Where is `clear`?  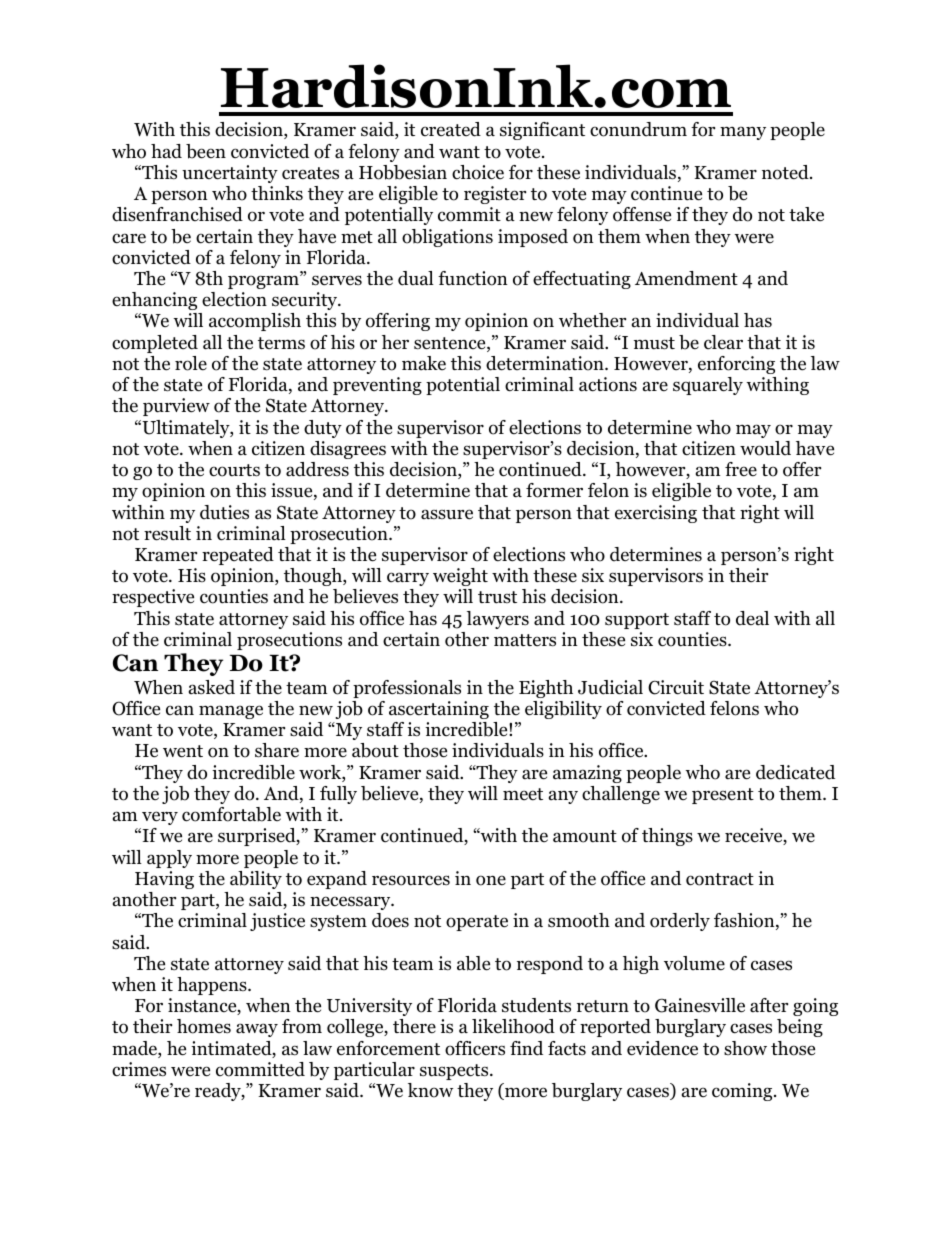 clear is located at coordinates (723, 342).
